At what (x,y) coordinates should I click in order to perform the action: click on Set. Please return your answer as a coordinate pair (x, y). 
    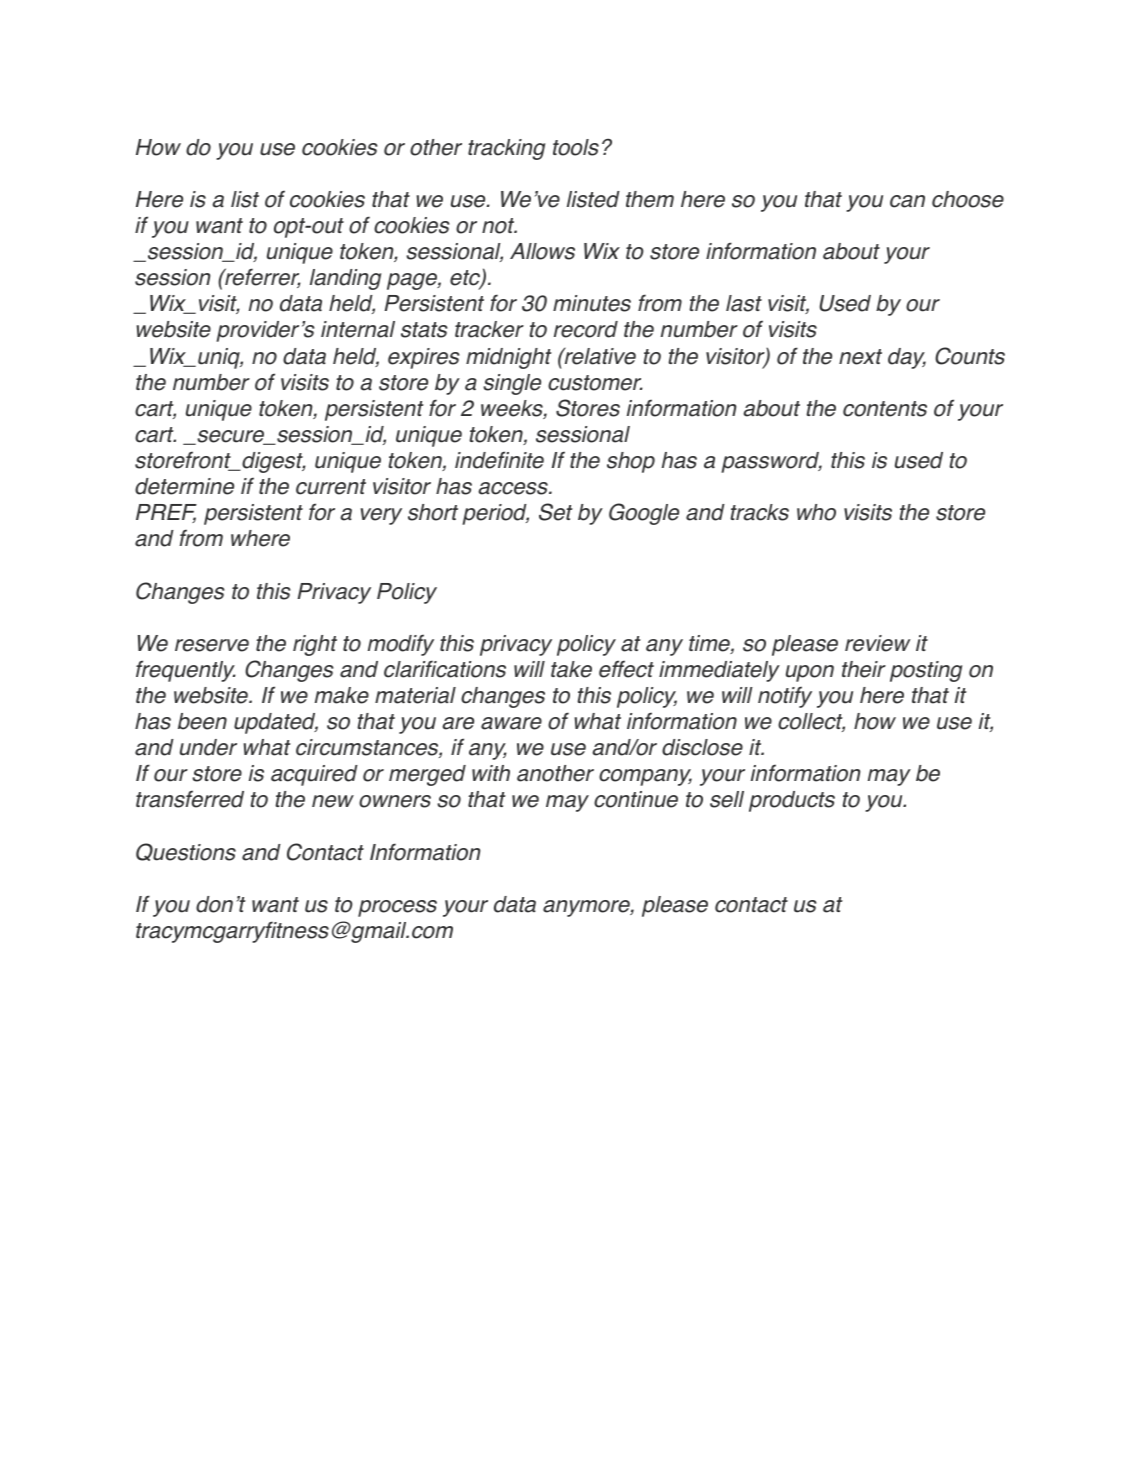
    Looking at the image, I should click on (556, 512).
